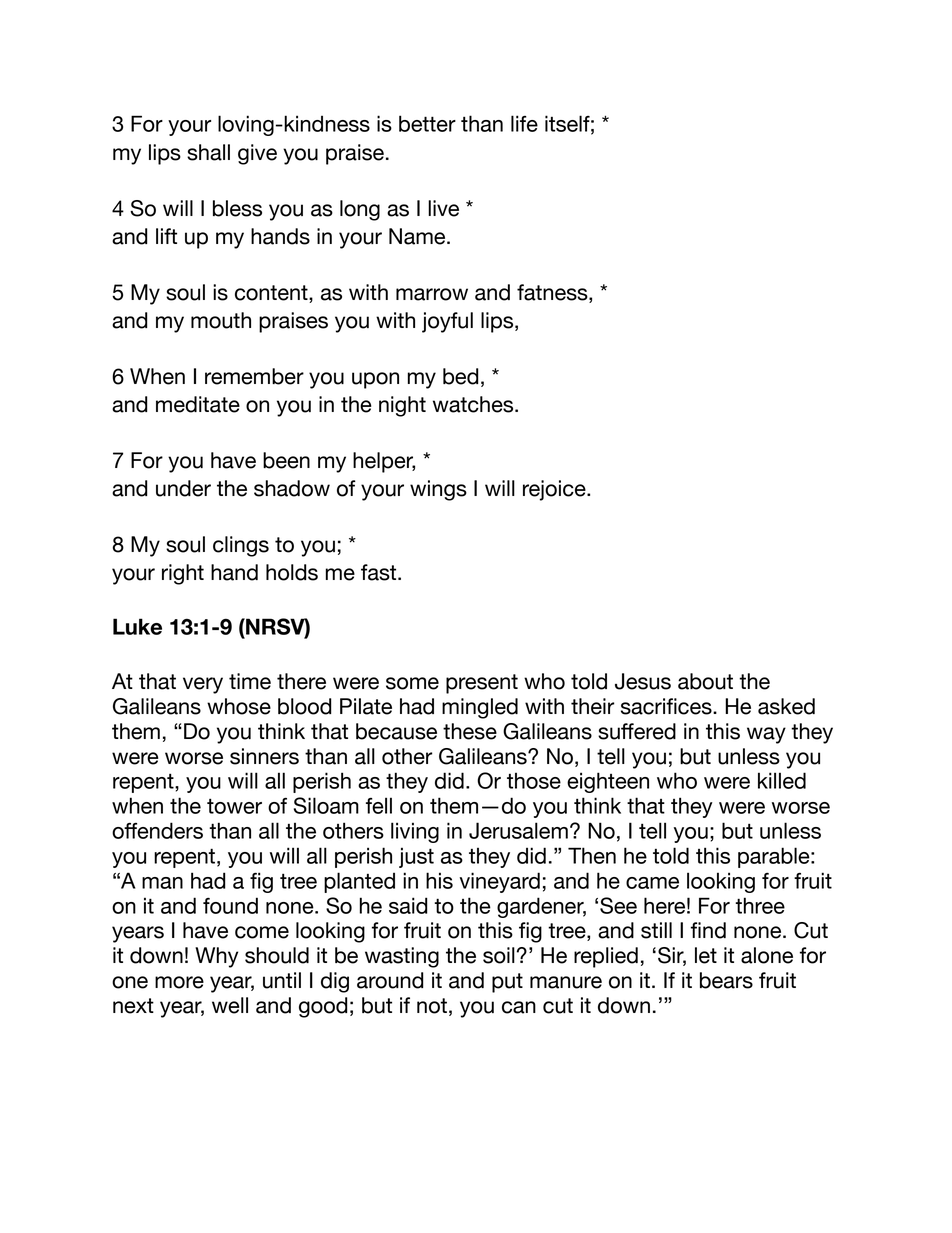 The height and width of the screenshot is (1233, 952). Describe the element at coordinates (460, 376) in the screenshot. I see `bed` at that location.
